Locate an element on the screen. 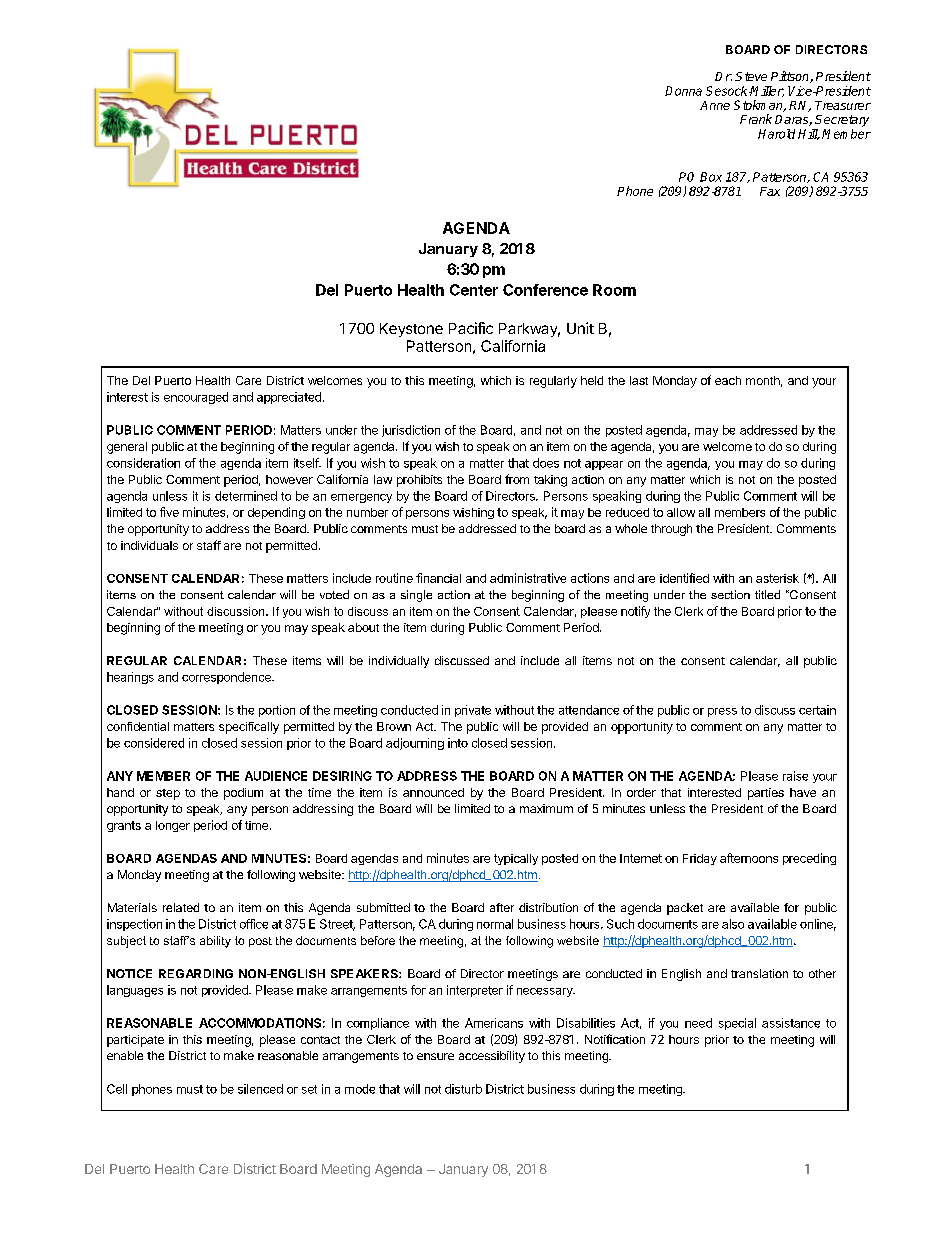 The image size is (952, 1233). Donna is located at coordinates (683, 91).
